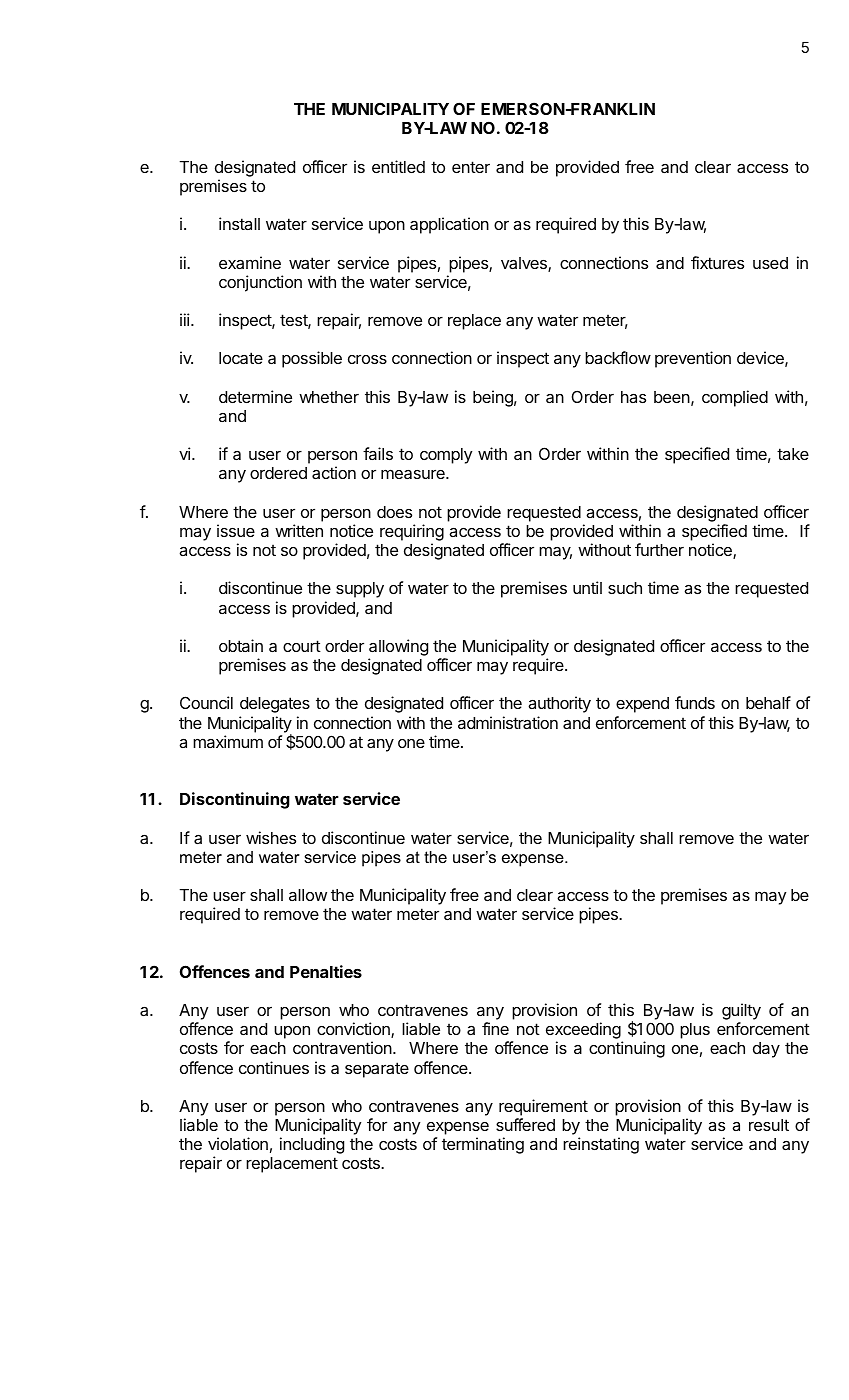 The width and height of the screenshot is (849, 1400). Describe the element at coordinates (238, 1143) in the screenshot. I see `violation` at that location.
